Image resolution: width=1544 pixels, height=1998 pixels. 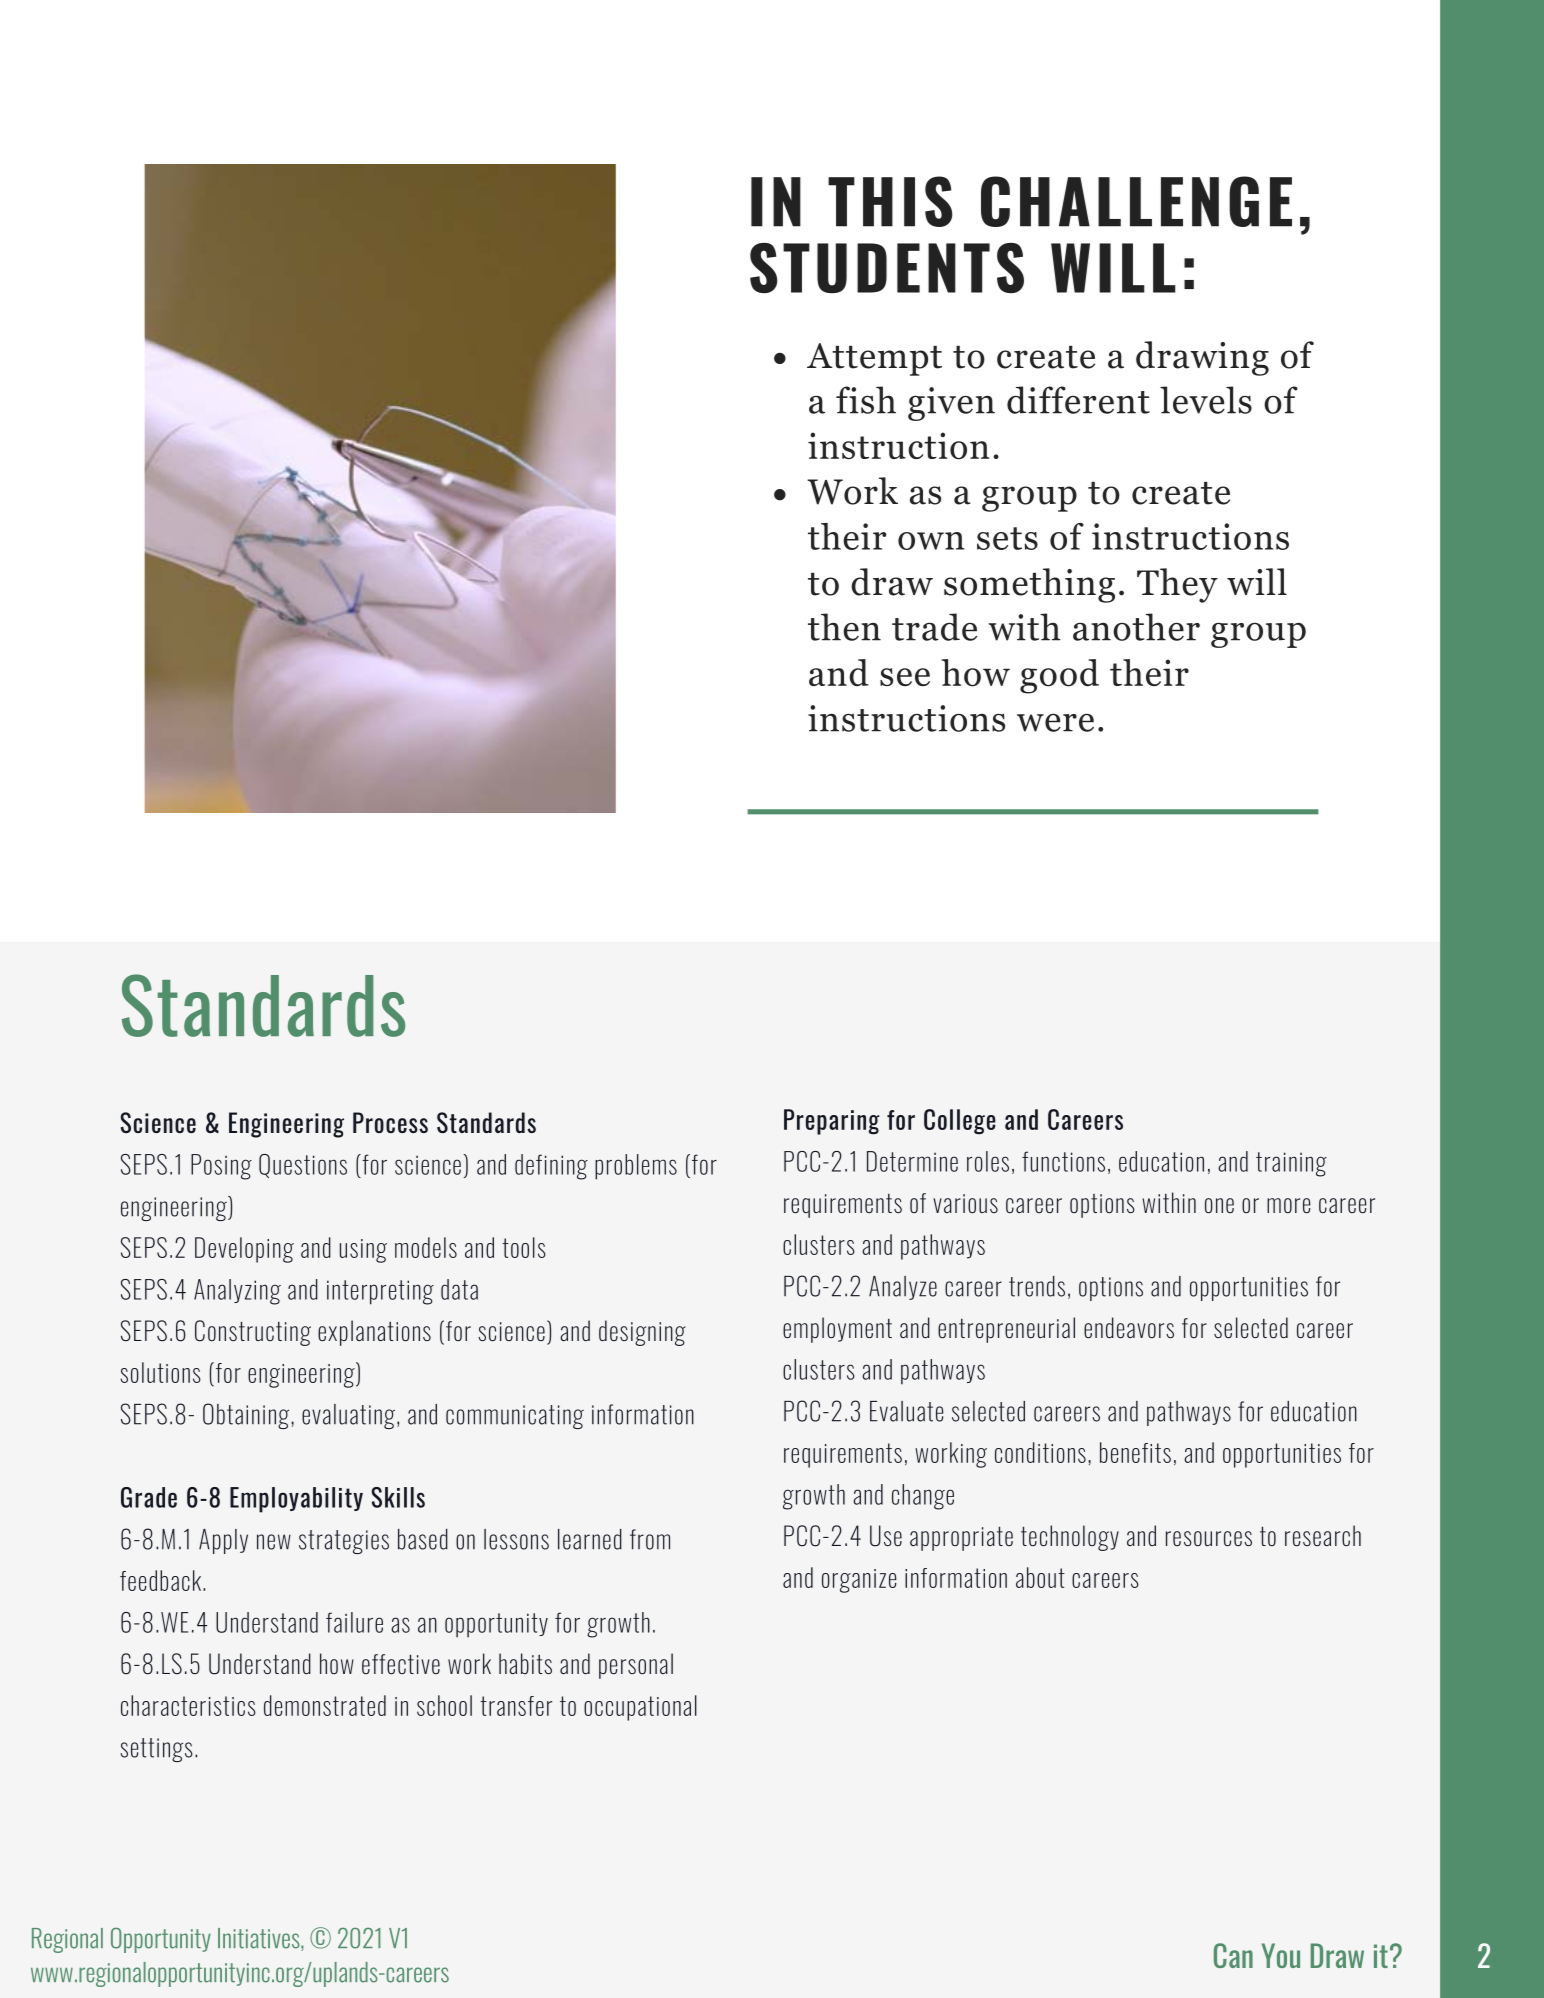 I want to click on one, so click(x=1219, y=1205).
